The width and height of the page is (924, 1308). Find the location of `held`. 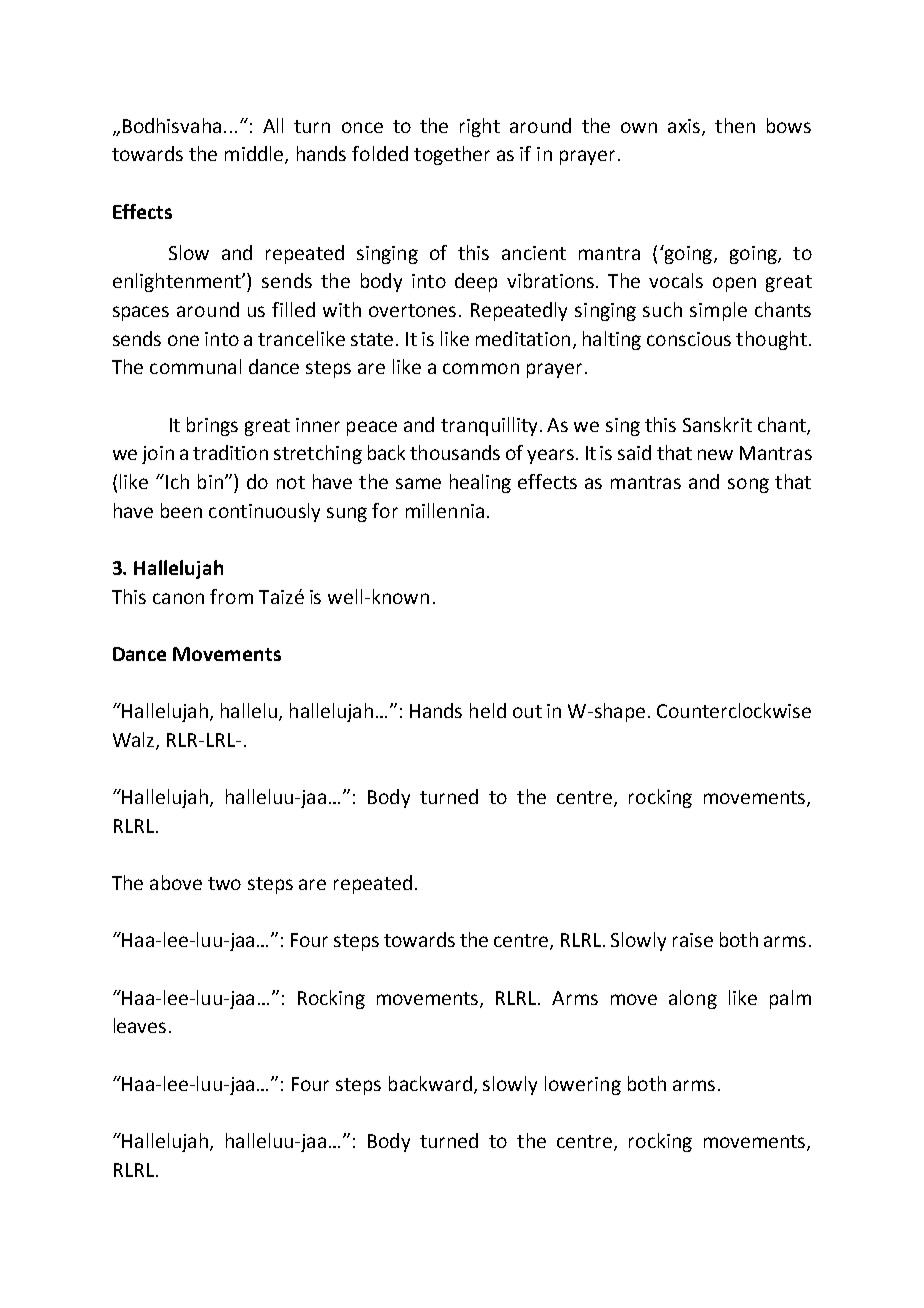

held is located at coordinates (488, 710).
